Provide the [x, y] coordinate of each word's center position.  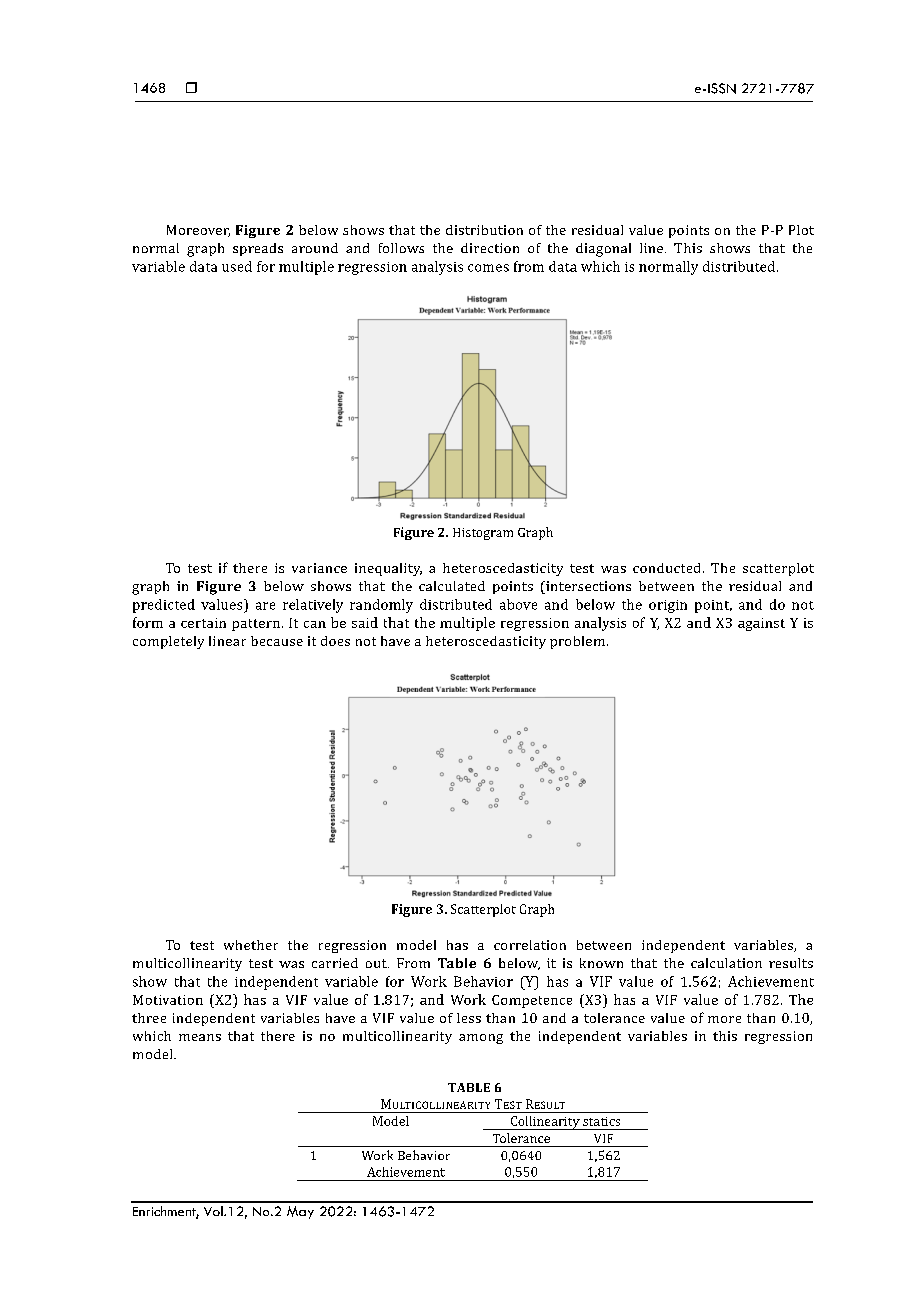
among [481, 1039]
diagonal [603, 250]
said [365, 622]
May [300, 1212]
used [237, 266]
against [761, 624]
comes [488, 268]
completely [168, 642]
